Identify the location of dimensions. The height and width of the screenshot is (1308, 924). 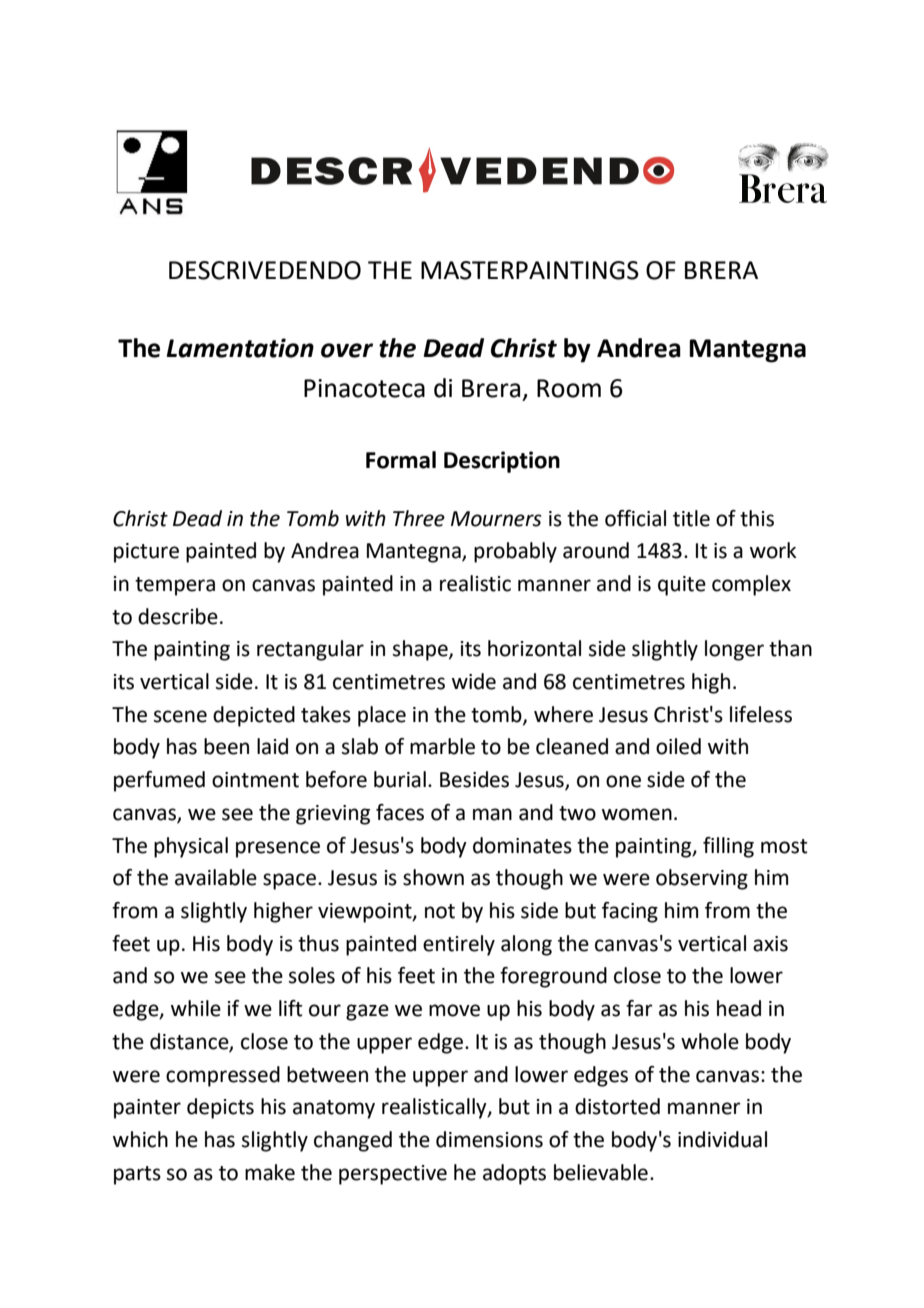
(489, 1139).
